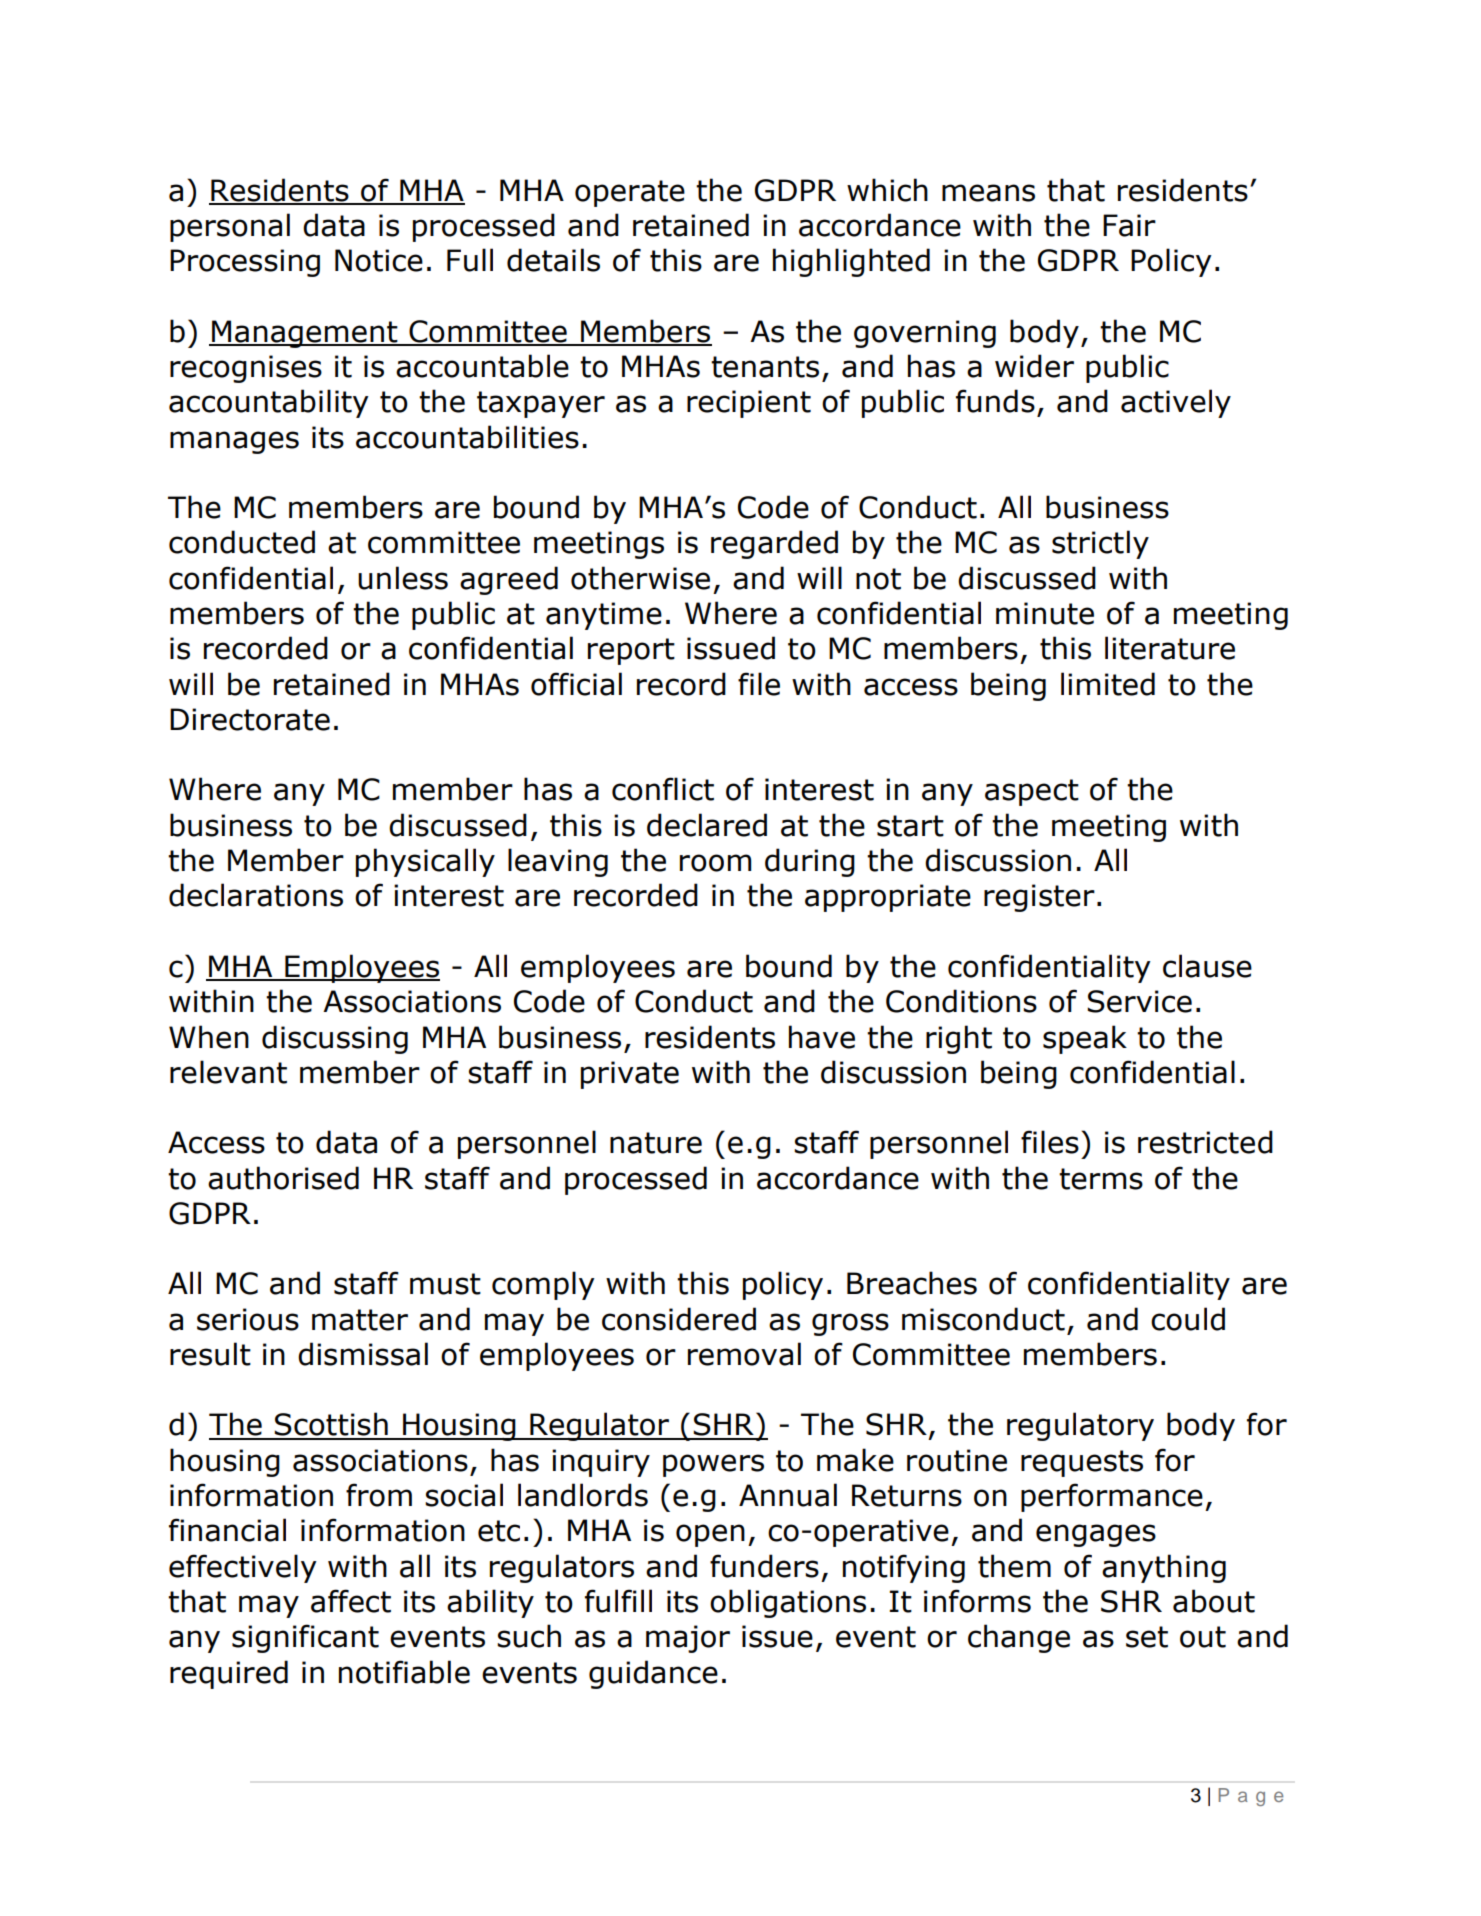  I want to click on significant, so click(305, 1638).
